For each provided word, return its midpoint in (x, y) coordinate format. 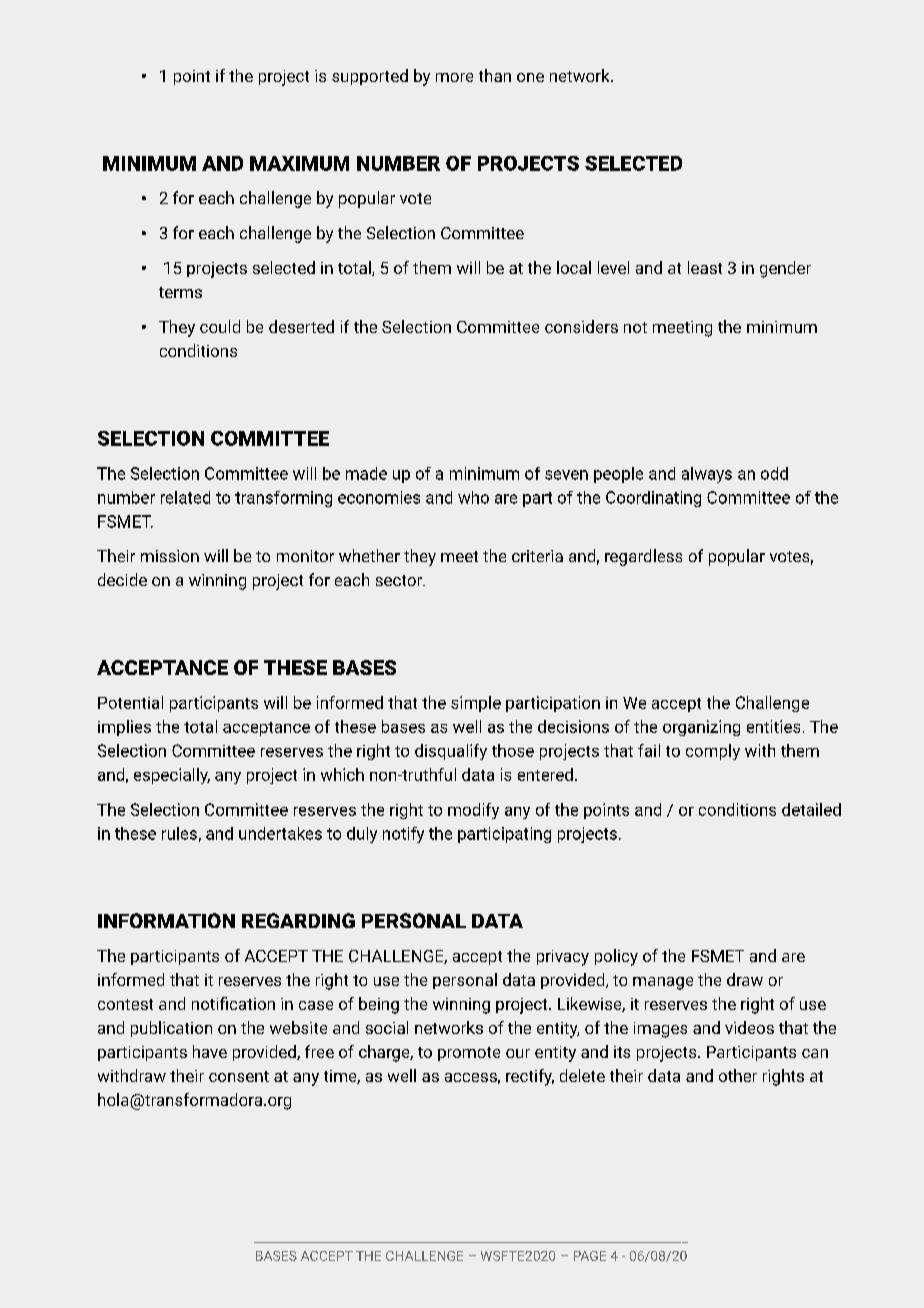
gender (785, 269)
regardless (643, 557)
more (454, 77)
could (220, 326)
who (473, 497)
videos (749, 1027)
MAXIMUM (299, 163)
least (705, 267)
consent (239, 1076)
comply (713, 752)
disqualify (451, 752)
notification (233, 1003)
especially (172, 776)
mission (170, 556)
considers (581, 326)
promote (469, 1054)
